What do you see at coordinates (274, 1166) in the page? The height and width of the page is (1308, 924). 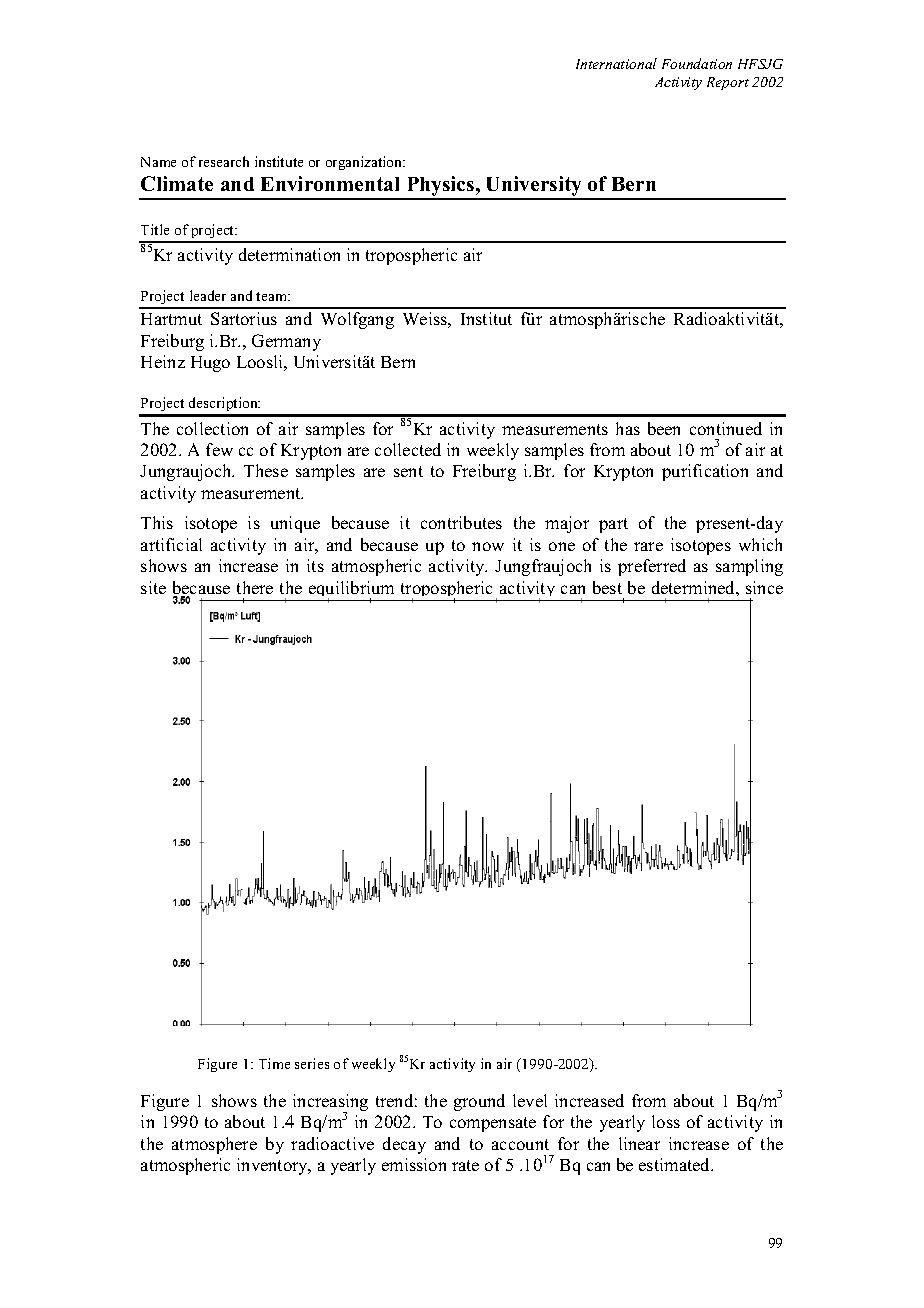 I see `inventory` at bounding box center [274, 1166].
